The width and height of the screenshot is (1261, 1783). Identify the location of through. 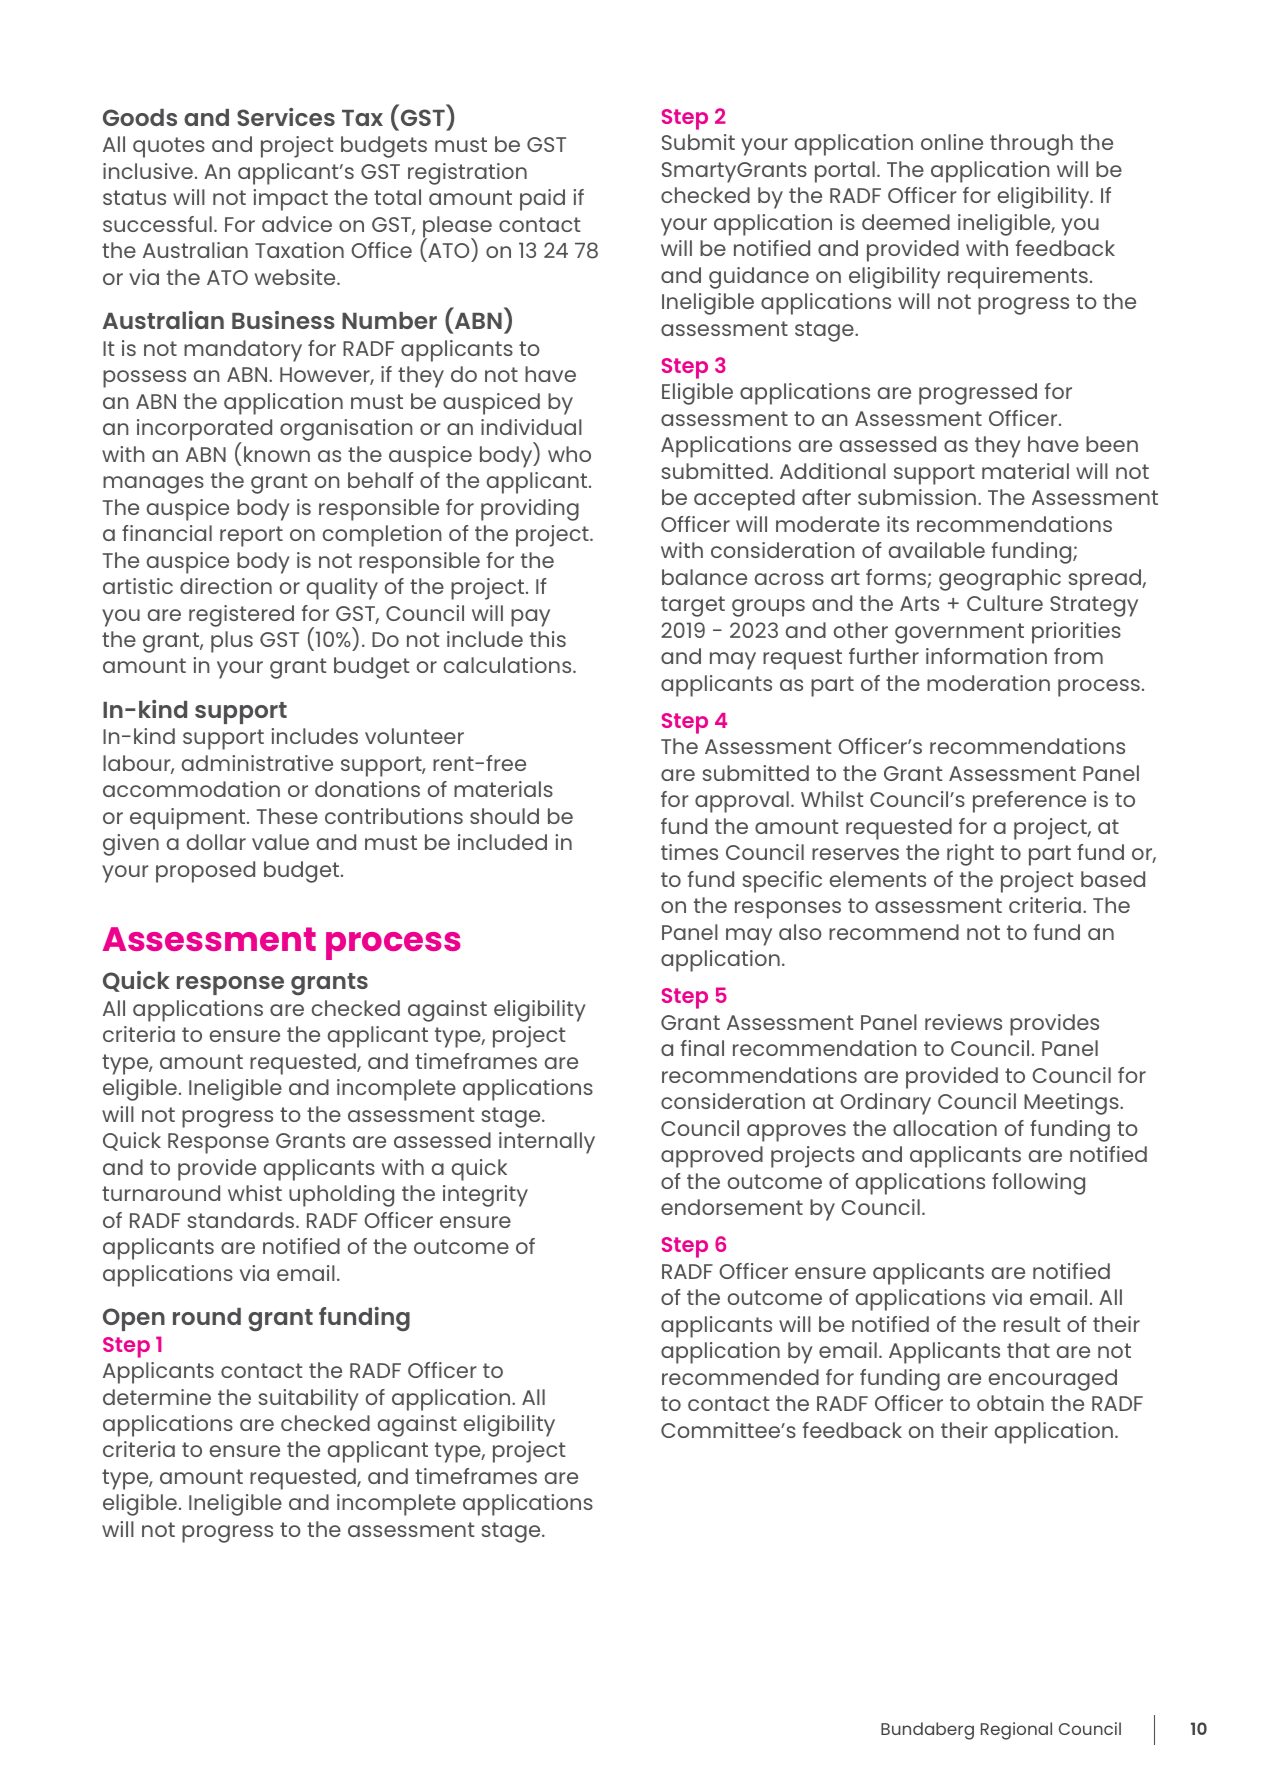
(1031, 145).
